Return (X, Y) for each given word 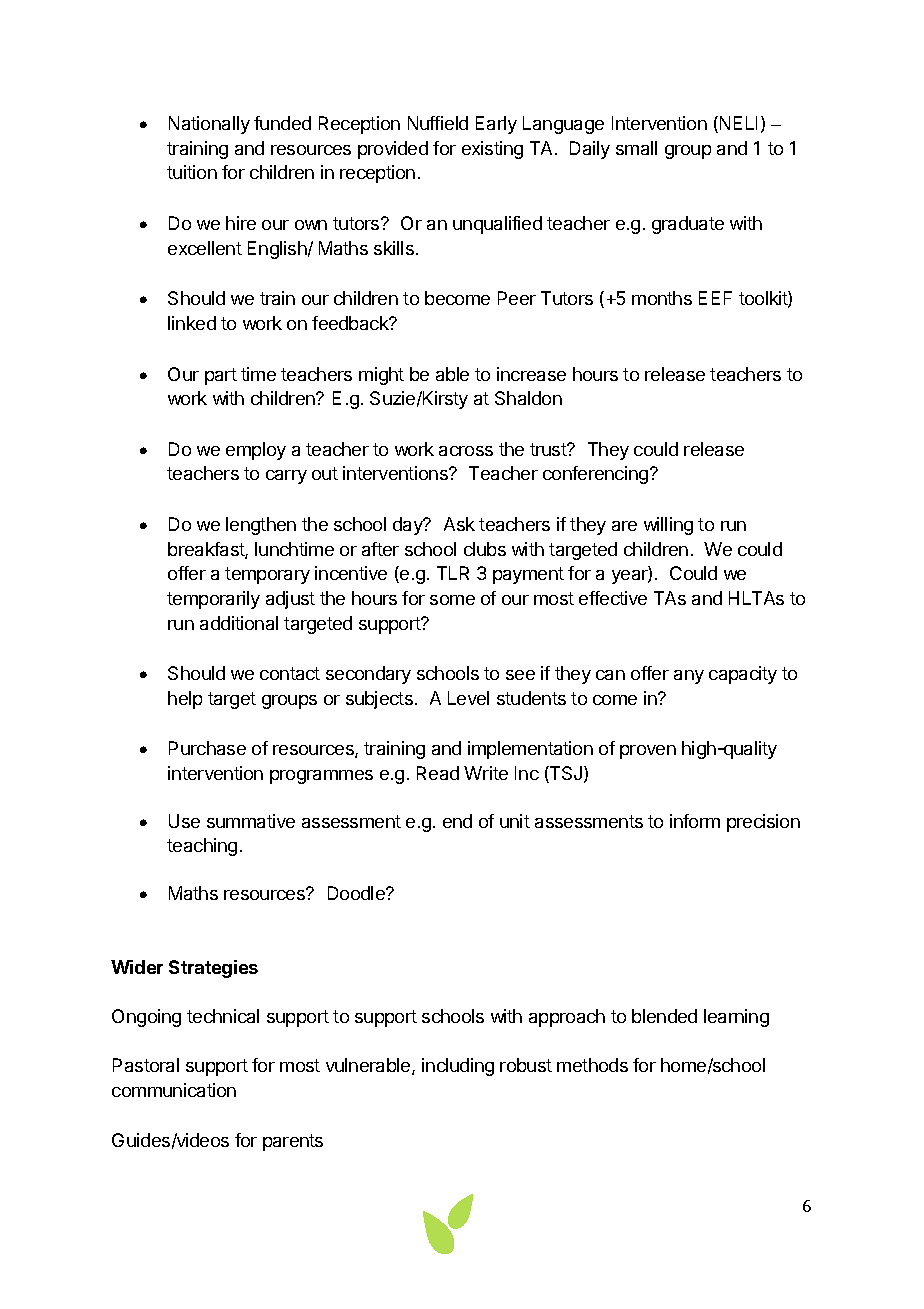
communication (174, 1090)
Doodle (357, 893)
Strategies (213, 969)
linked (192, 323)
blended (664, 1016)
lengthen (261, 526)
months (662, 298)
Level (468, 698)
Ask (459, 524)
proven (648, 752)
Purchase (207, 748)
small (636, 148)
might (381, 376)
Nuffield (438, 123)
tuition (192, 172)
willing (668, 526)
